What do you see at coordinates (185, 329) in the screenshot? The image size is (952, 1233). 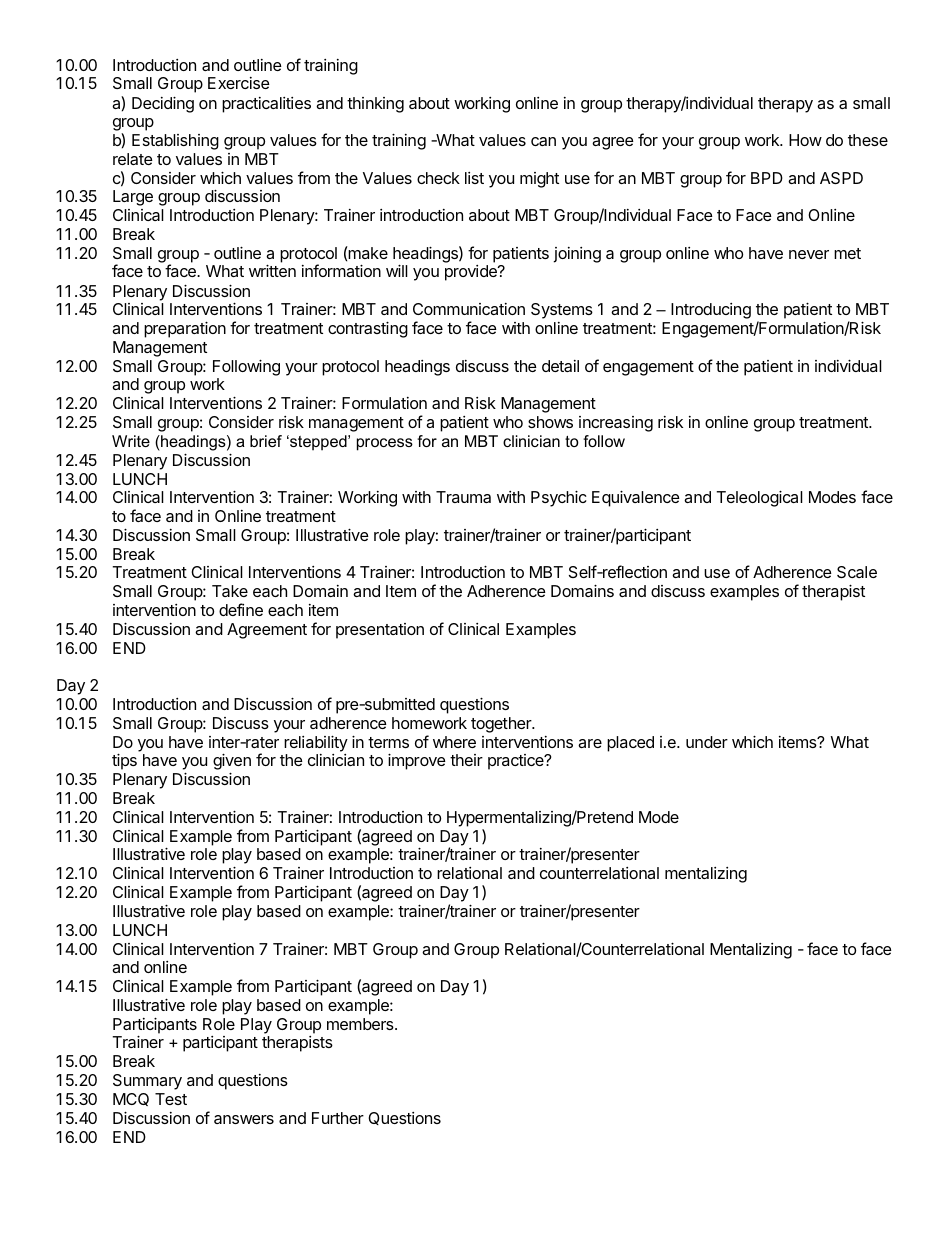 I see `preparation` at bounding box center [185, 329].
